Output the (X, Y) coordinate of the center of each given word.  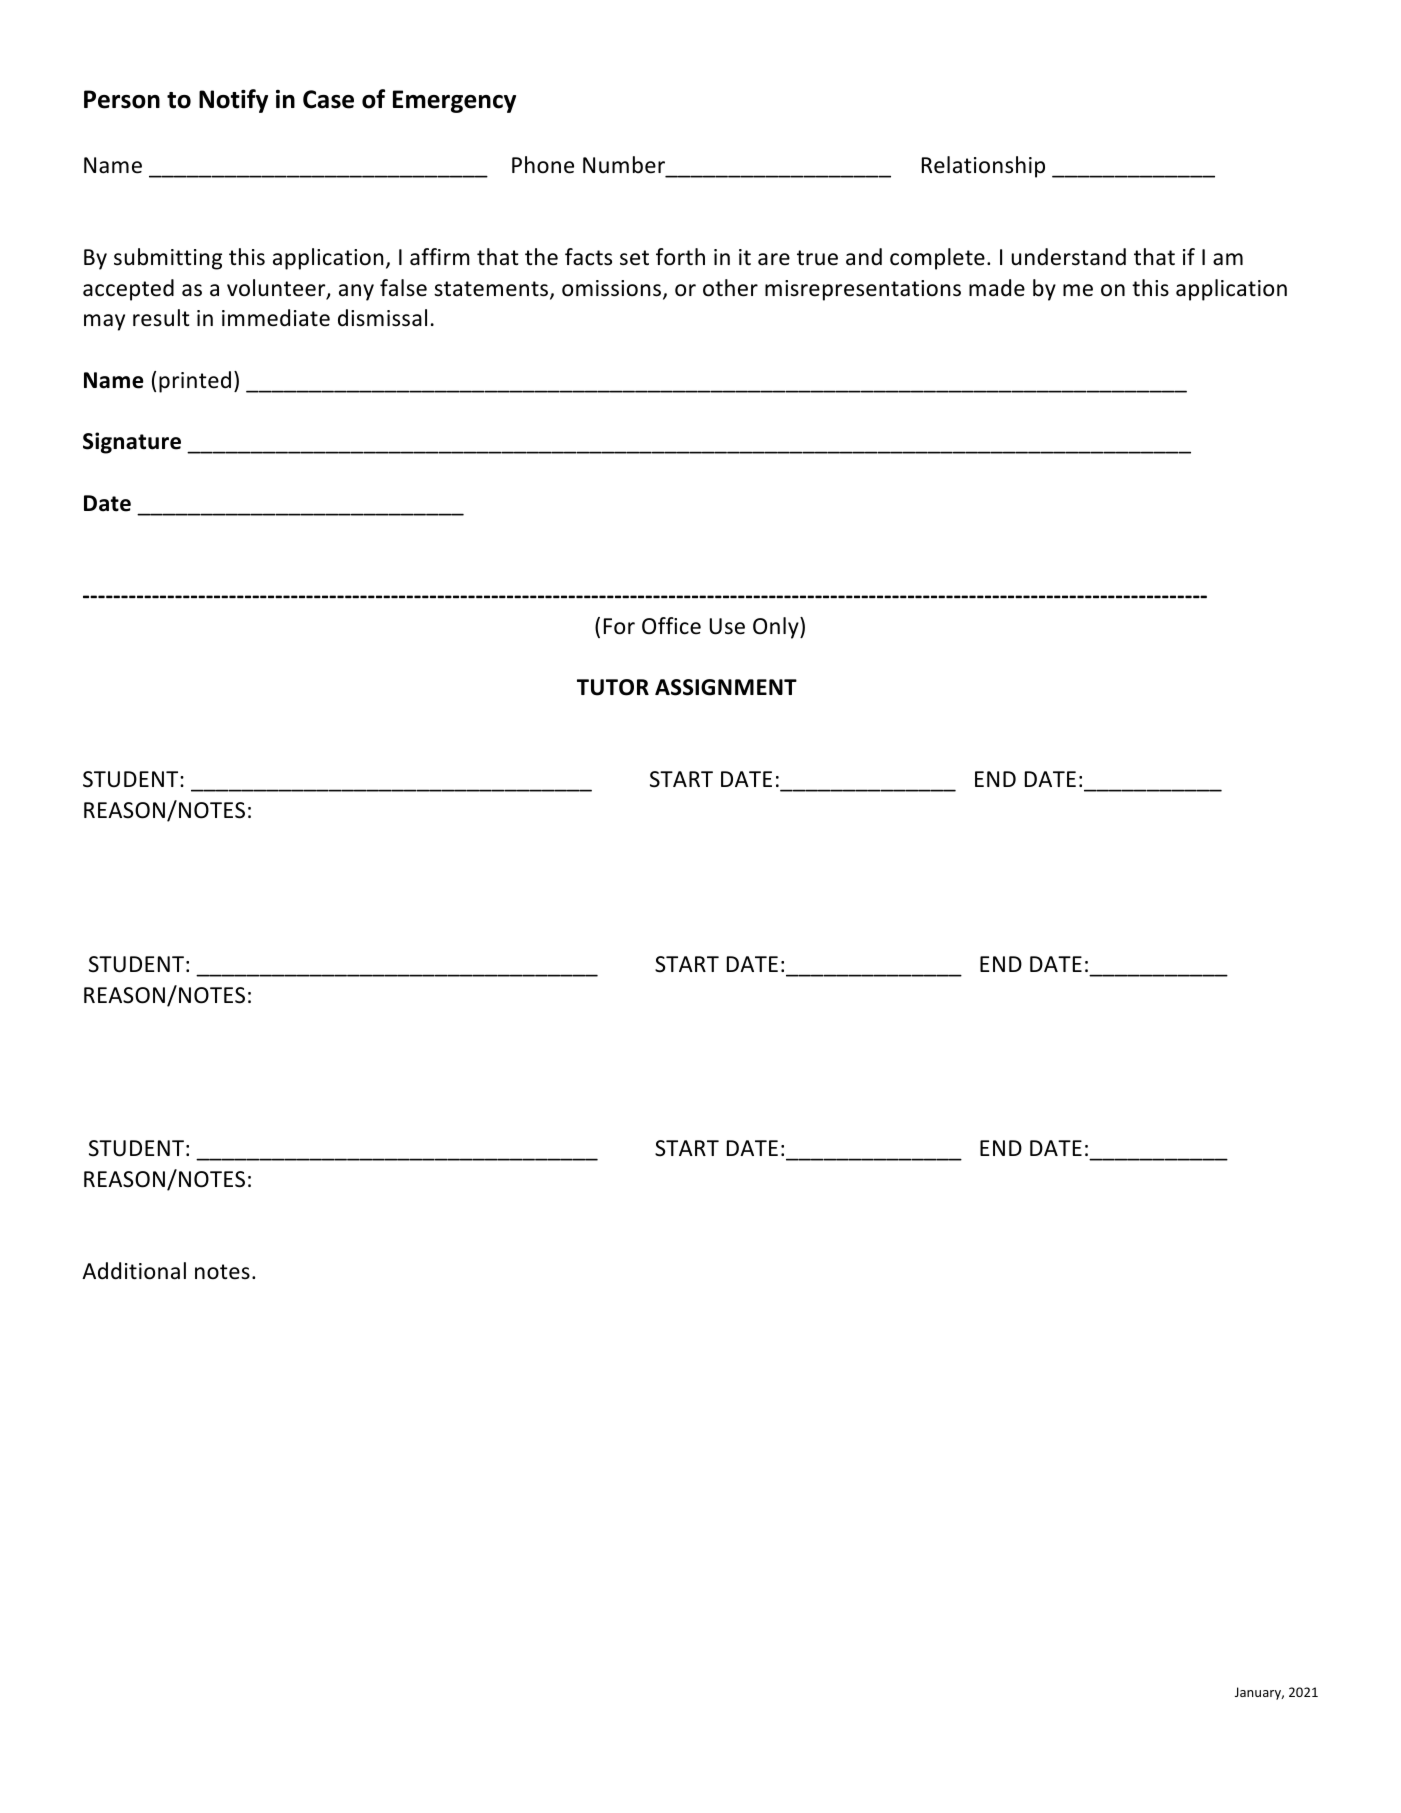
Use (727, 626)
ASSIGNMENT (726, 687)
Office (671, 626)
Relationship (983, 167)
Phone (543, 165)
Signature (132, 443)
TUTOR (613, 687)
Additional (134, 1271)
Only (777, 628)
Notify (233, 101)
